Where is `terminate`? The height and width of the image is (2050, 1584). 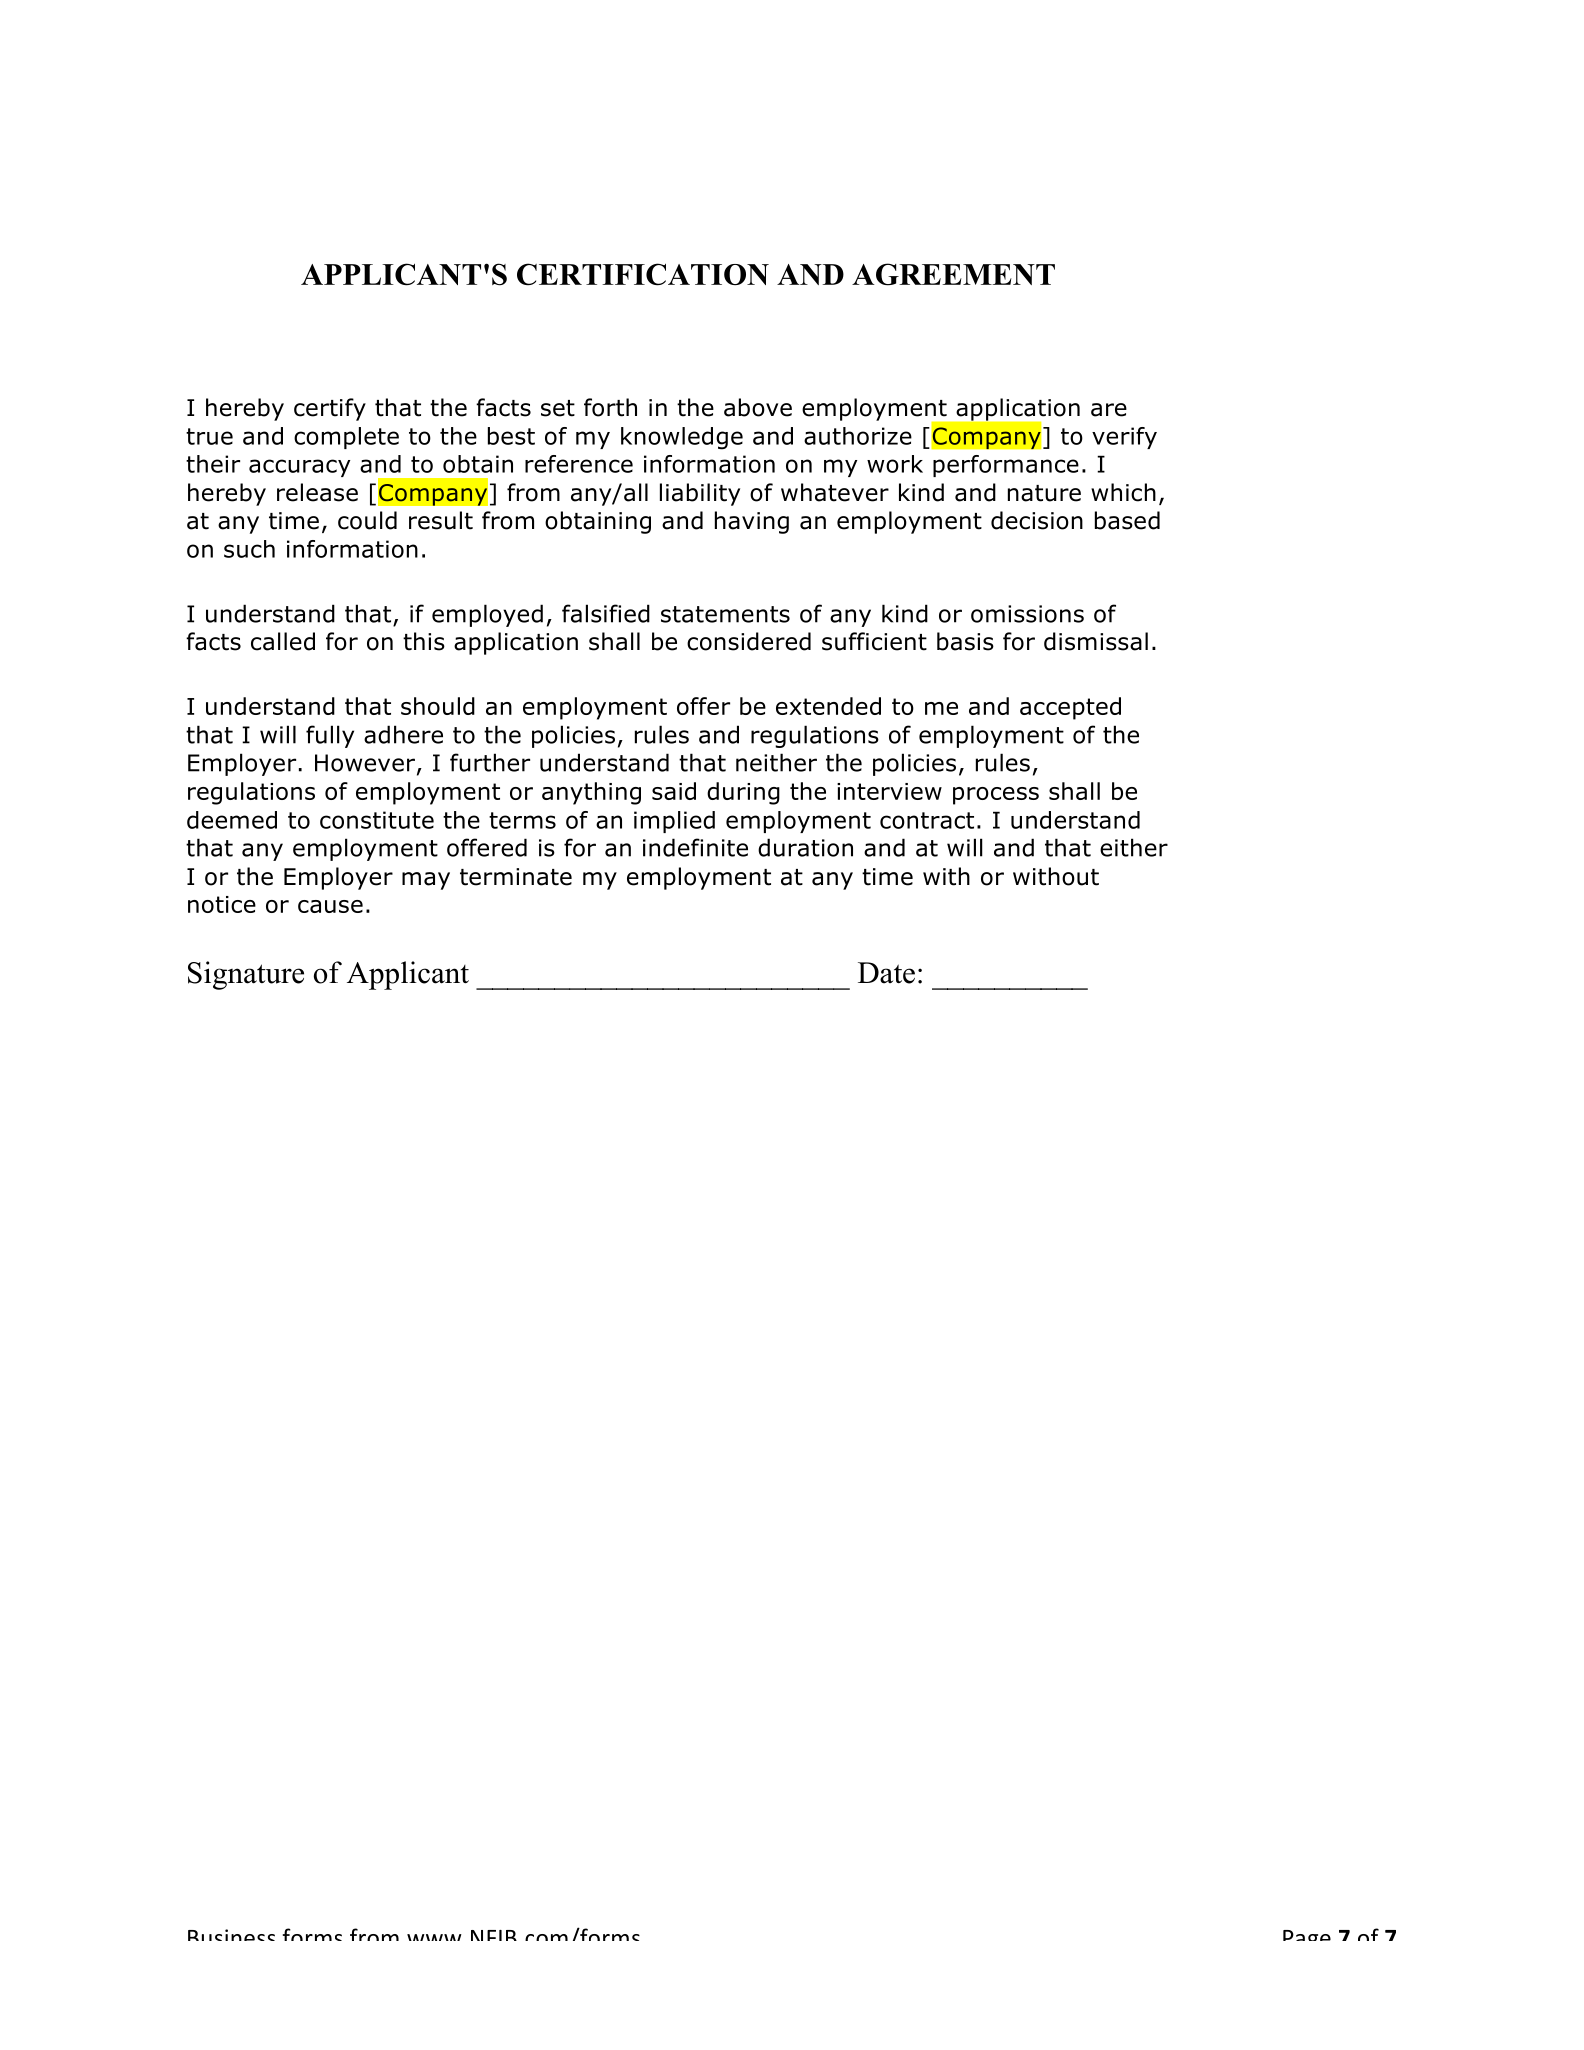 terminate is located at coordinates (516, 877).
